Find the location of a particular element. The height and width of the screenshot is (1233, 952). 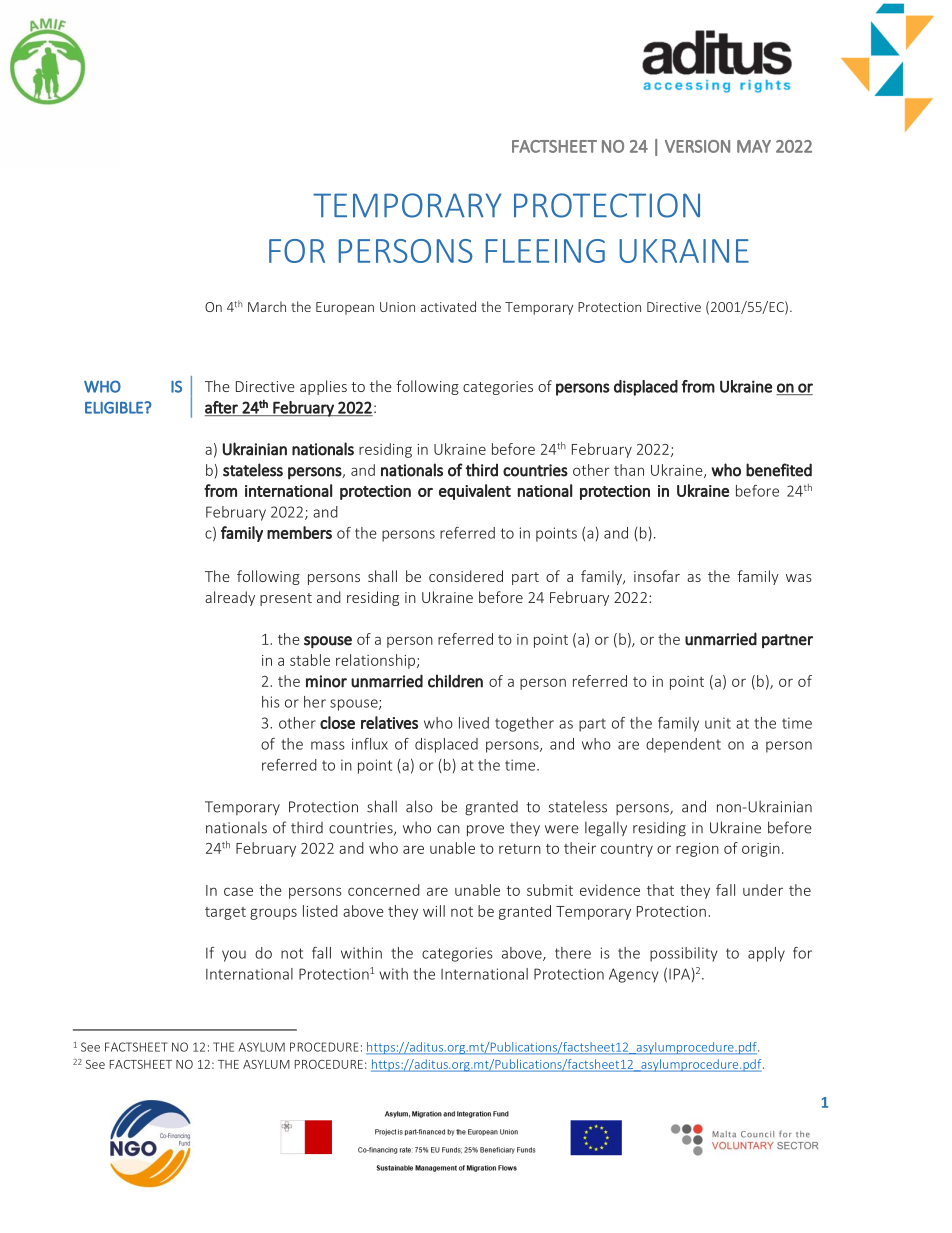

March is located at coordinates (267, 306).
